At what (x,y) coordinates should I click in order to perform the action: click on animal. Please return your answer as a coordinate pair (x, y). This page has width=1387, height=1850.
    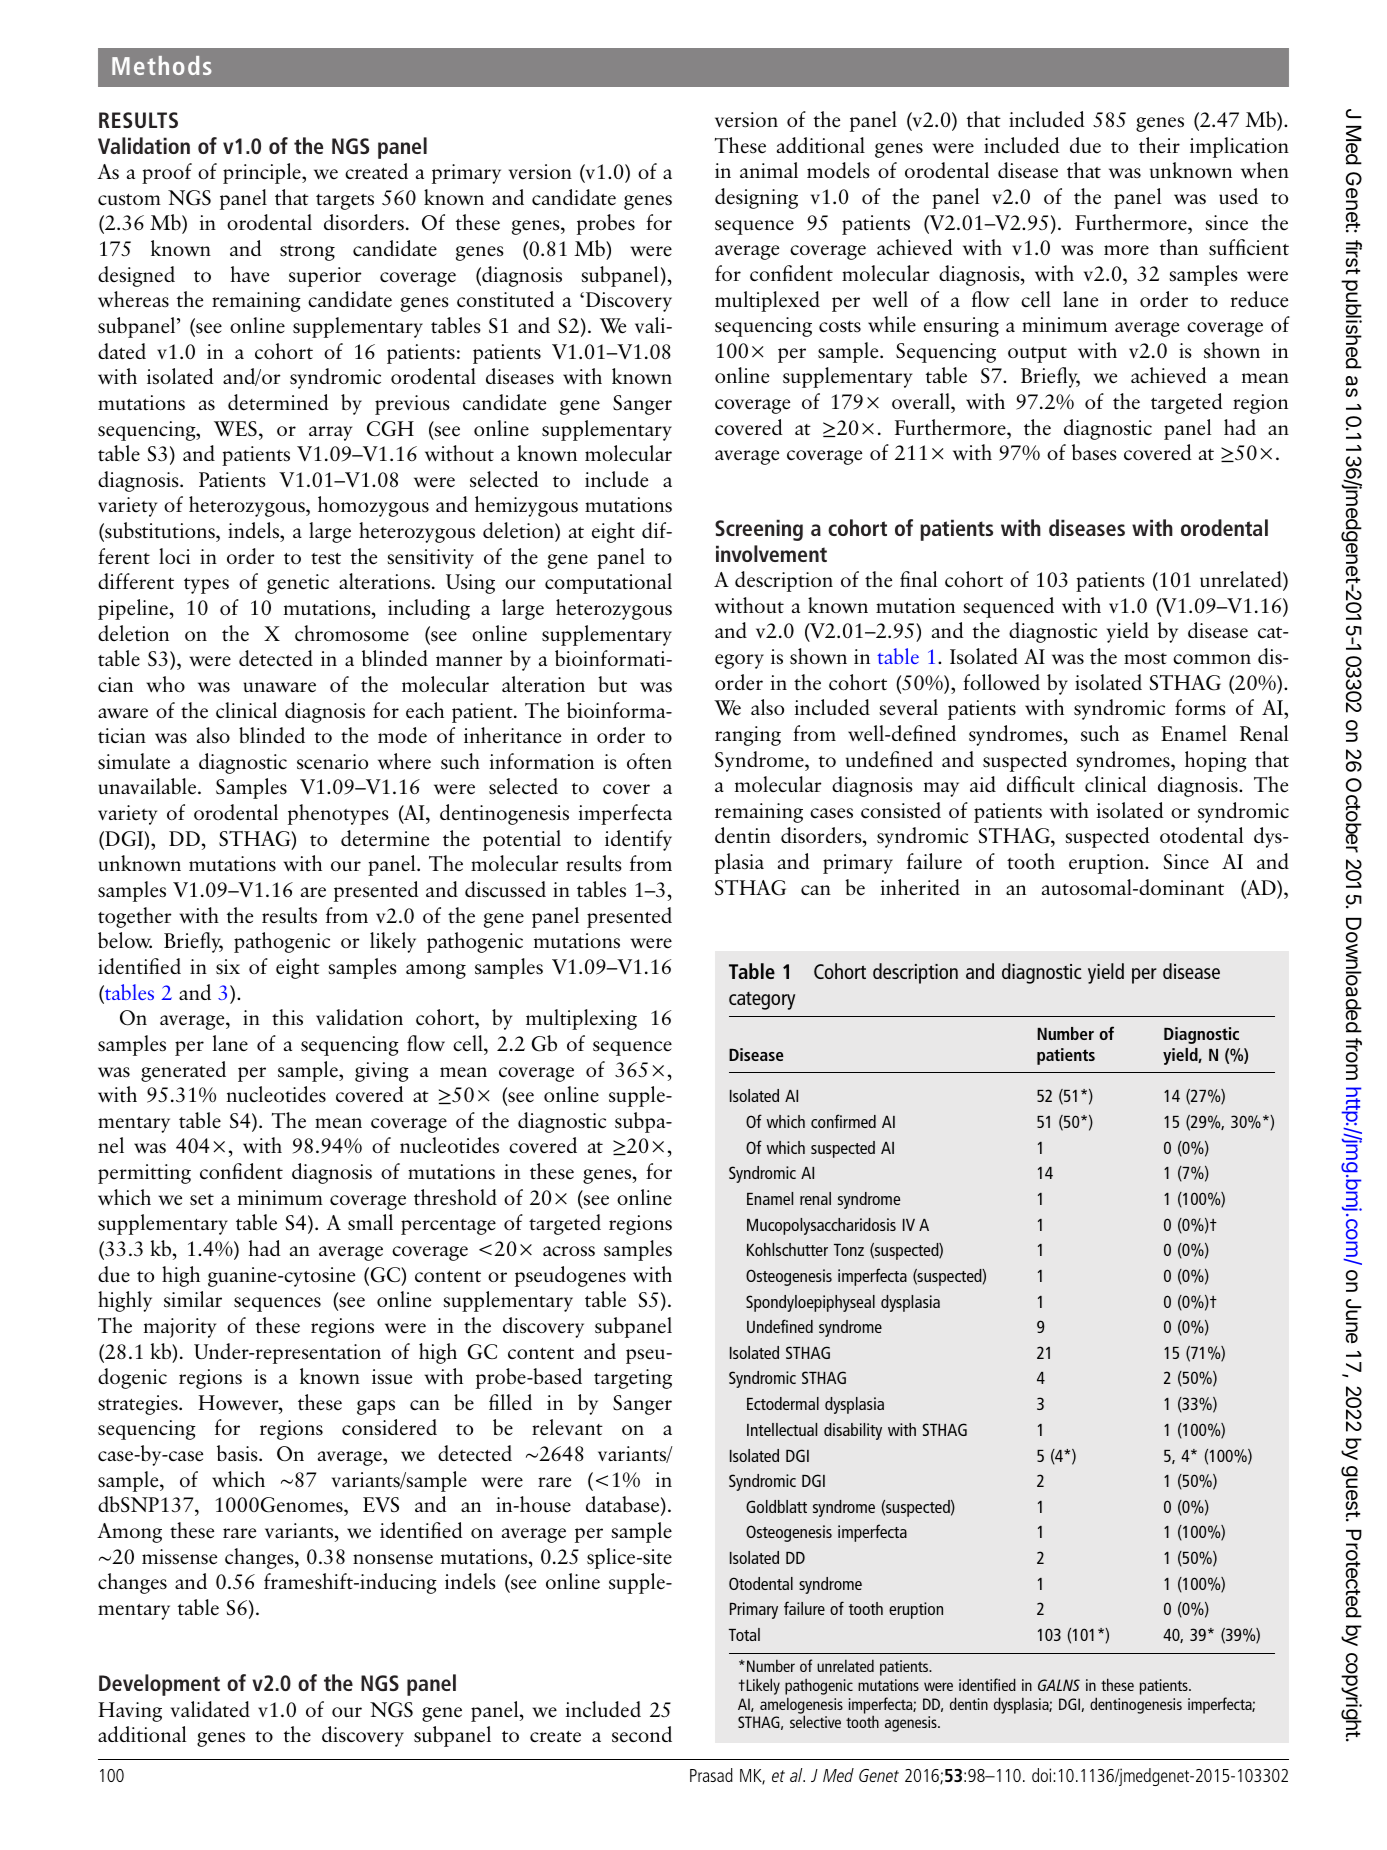
    Looking at the image, I should click on (769, 170).
